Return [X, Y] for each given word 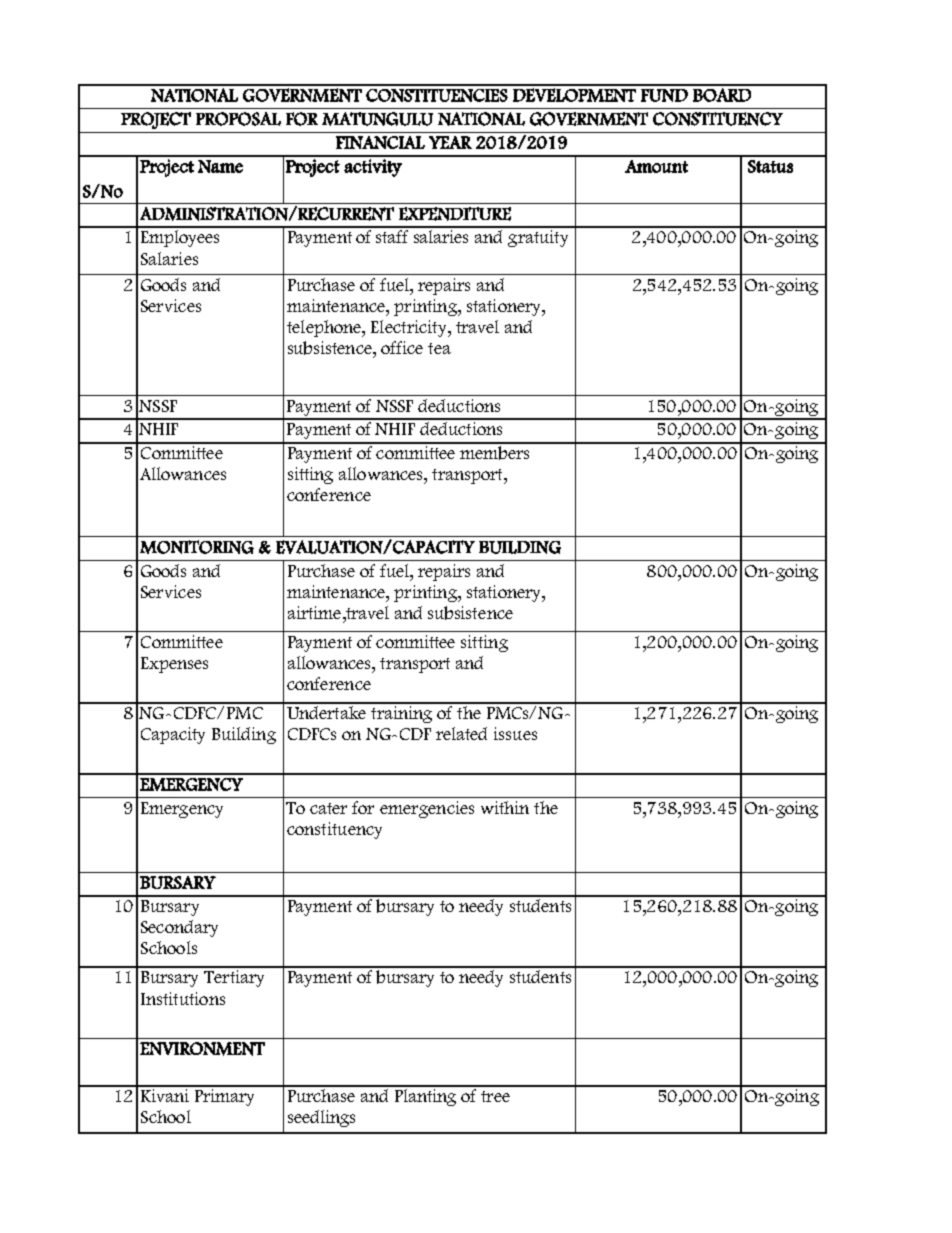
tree [495, 1096]
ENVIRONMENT [202, 1049]
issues [515, 733]
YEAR [450, 142]
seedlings [321, 1118]
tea [439, 348]
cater [328, 808]
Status [770, 166]
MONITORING [197, 547]
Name [220, 166]
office [402, 347]
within [505, 807]
